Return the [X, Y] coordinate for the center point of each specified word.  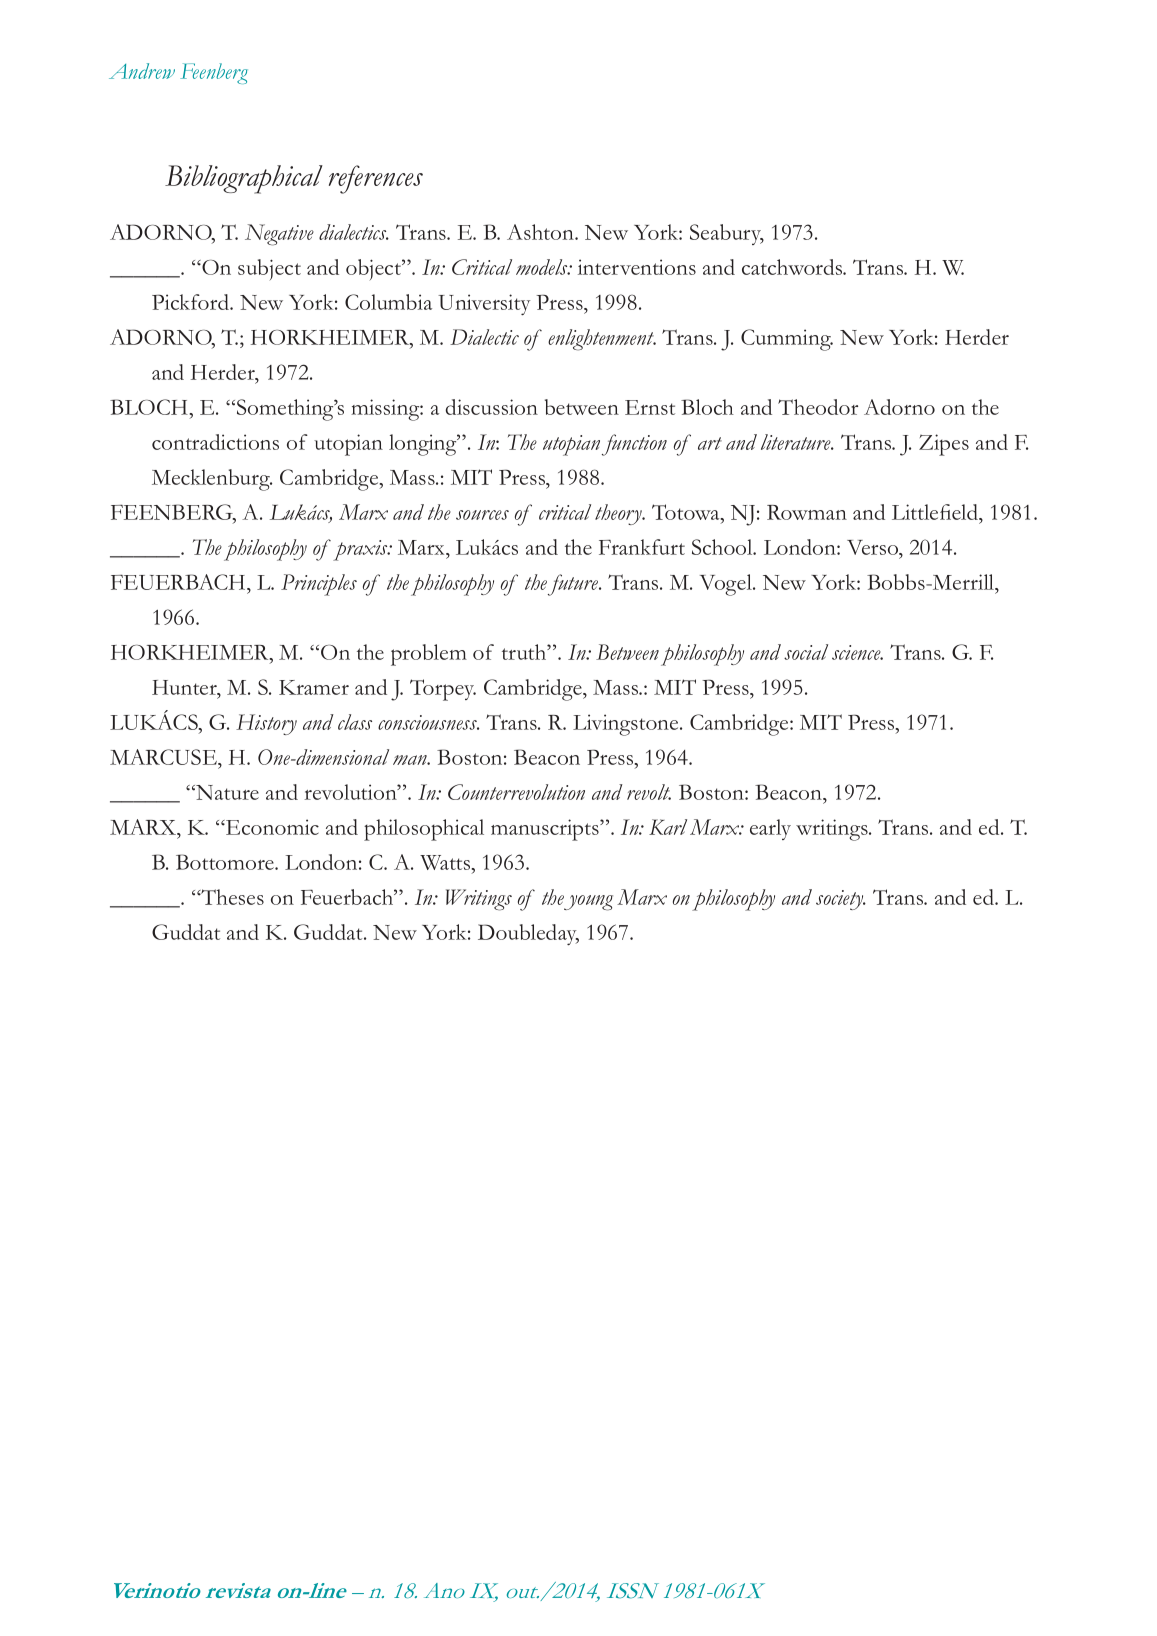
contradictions [215, 442]
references [376, 179]
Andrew [142, 71]
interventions [637, 267]
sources [482, 515]
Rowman [807, 512]
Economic [271, 827]
